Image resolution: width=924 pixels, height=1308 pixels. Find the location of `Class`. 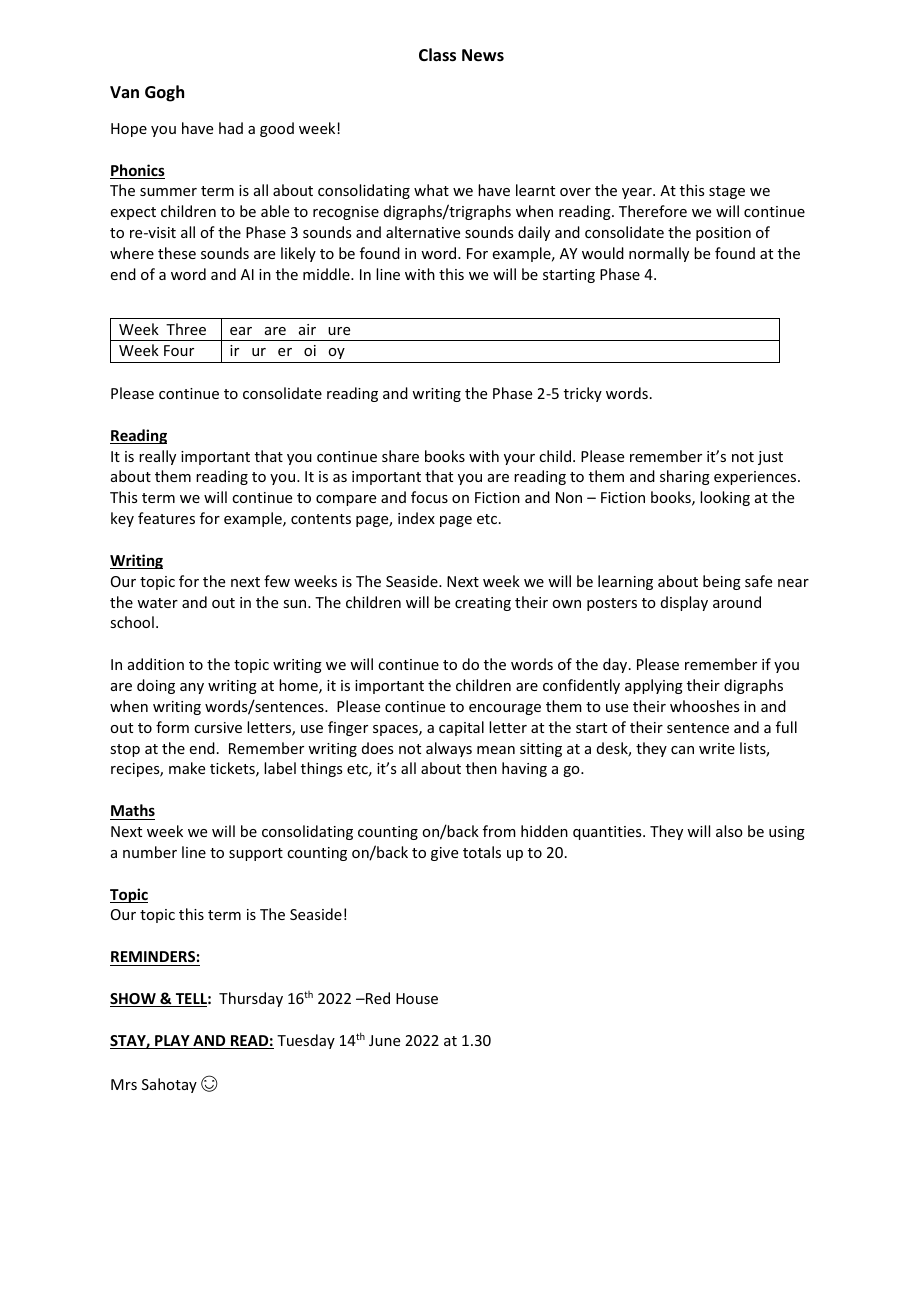

Class is located at coordinates (437, 55).
